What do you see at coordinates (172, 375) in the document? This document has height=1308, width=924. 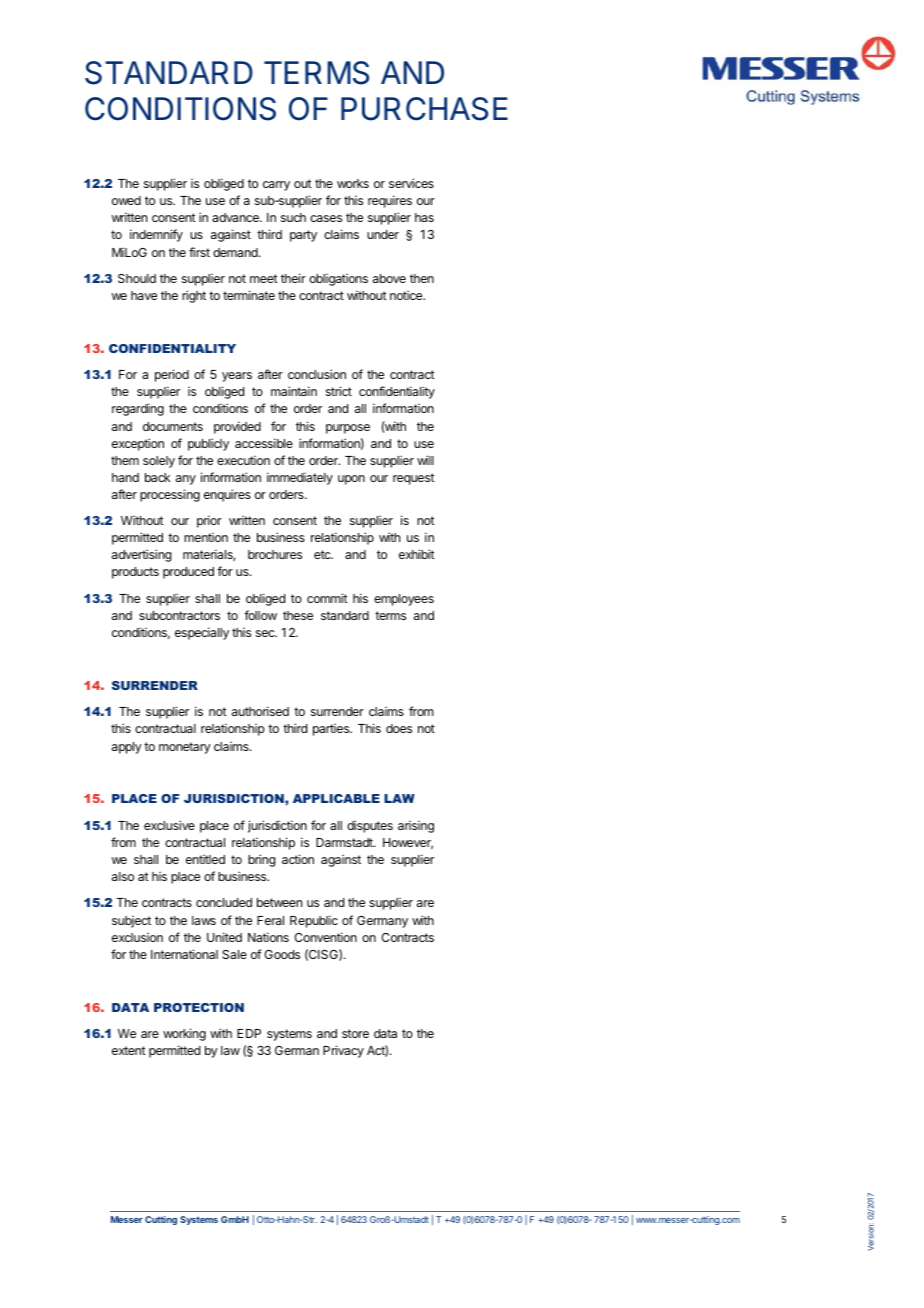 I see `period` at bounding box center [172, 375].
